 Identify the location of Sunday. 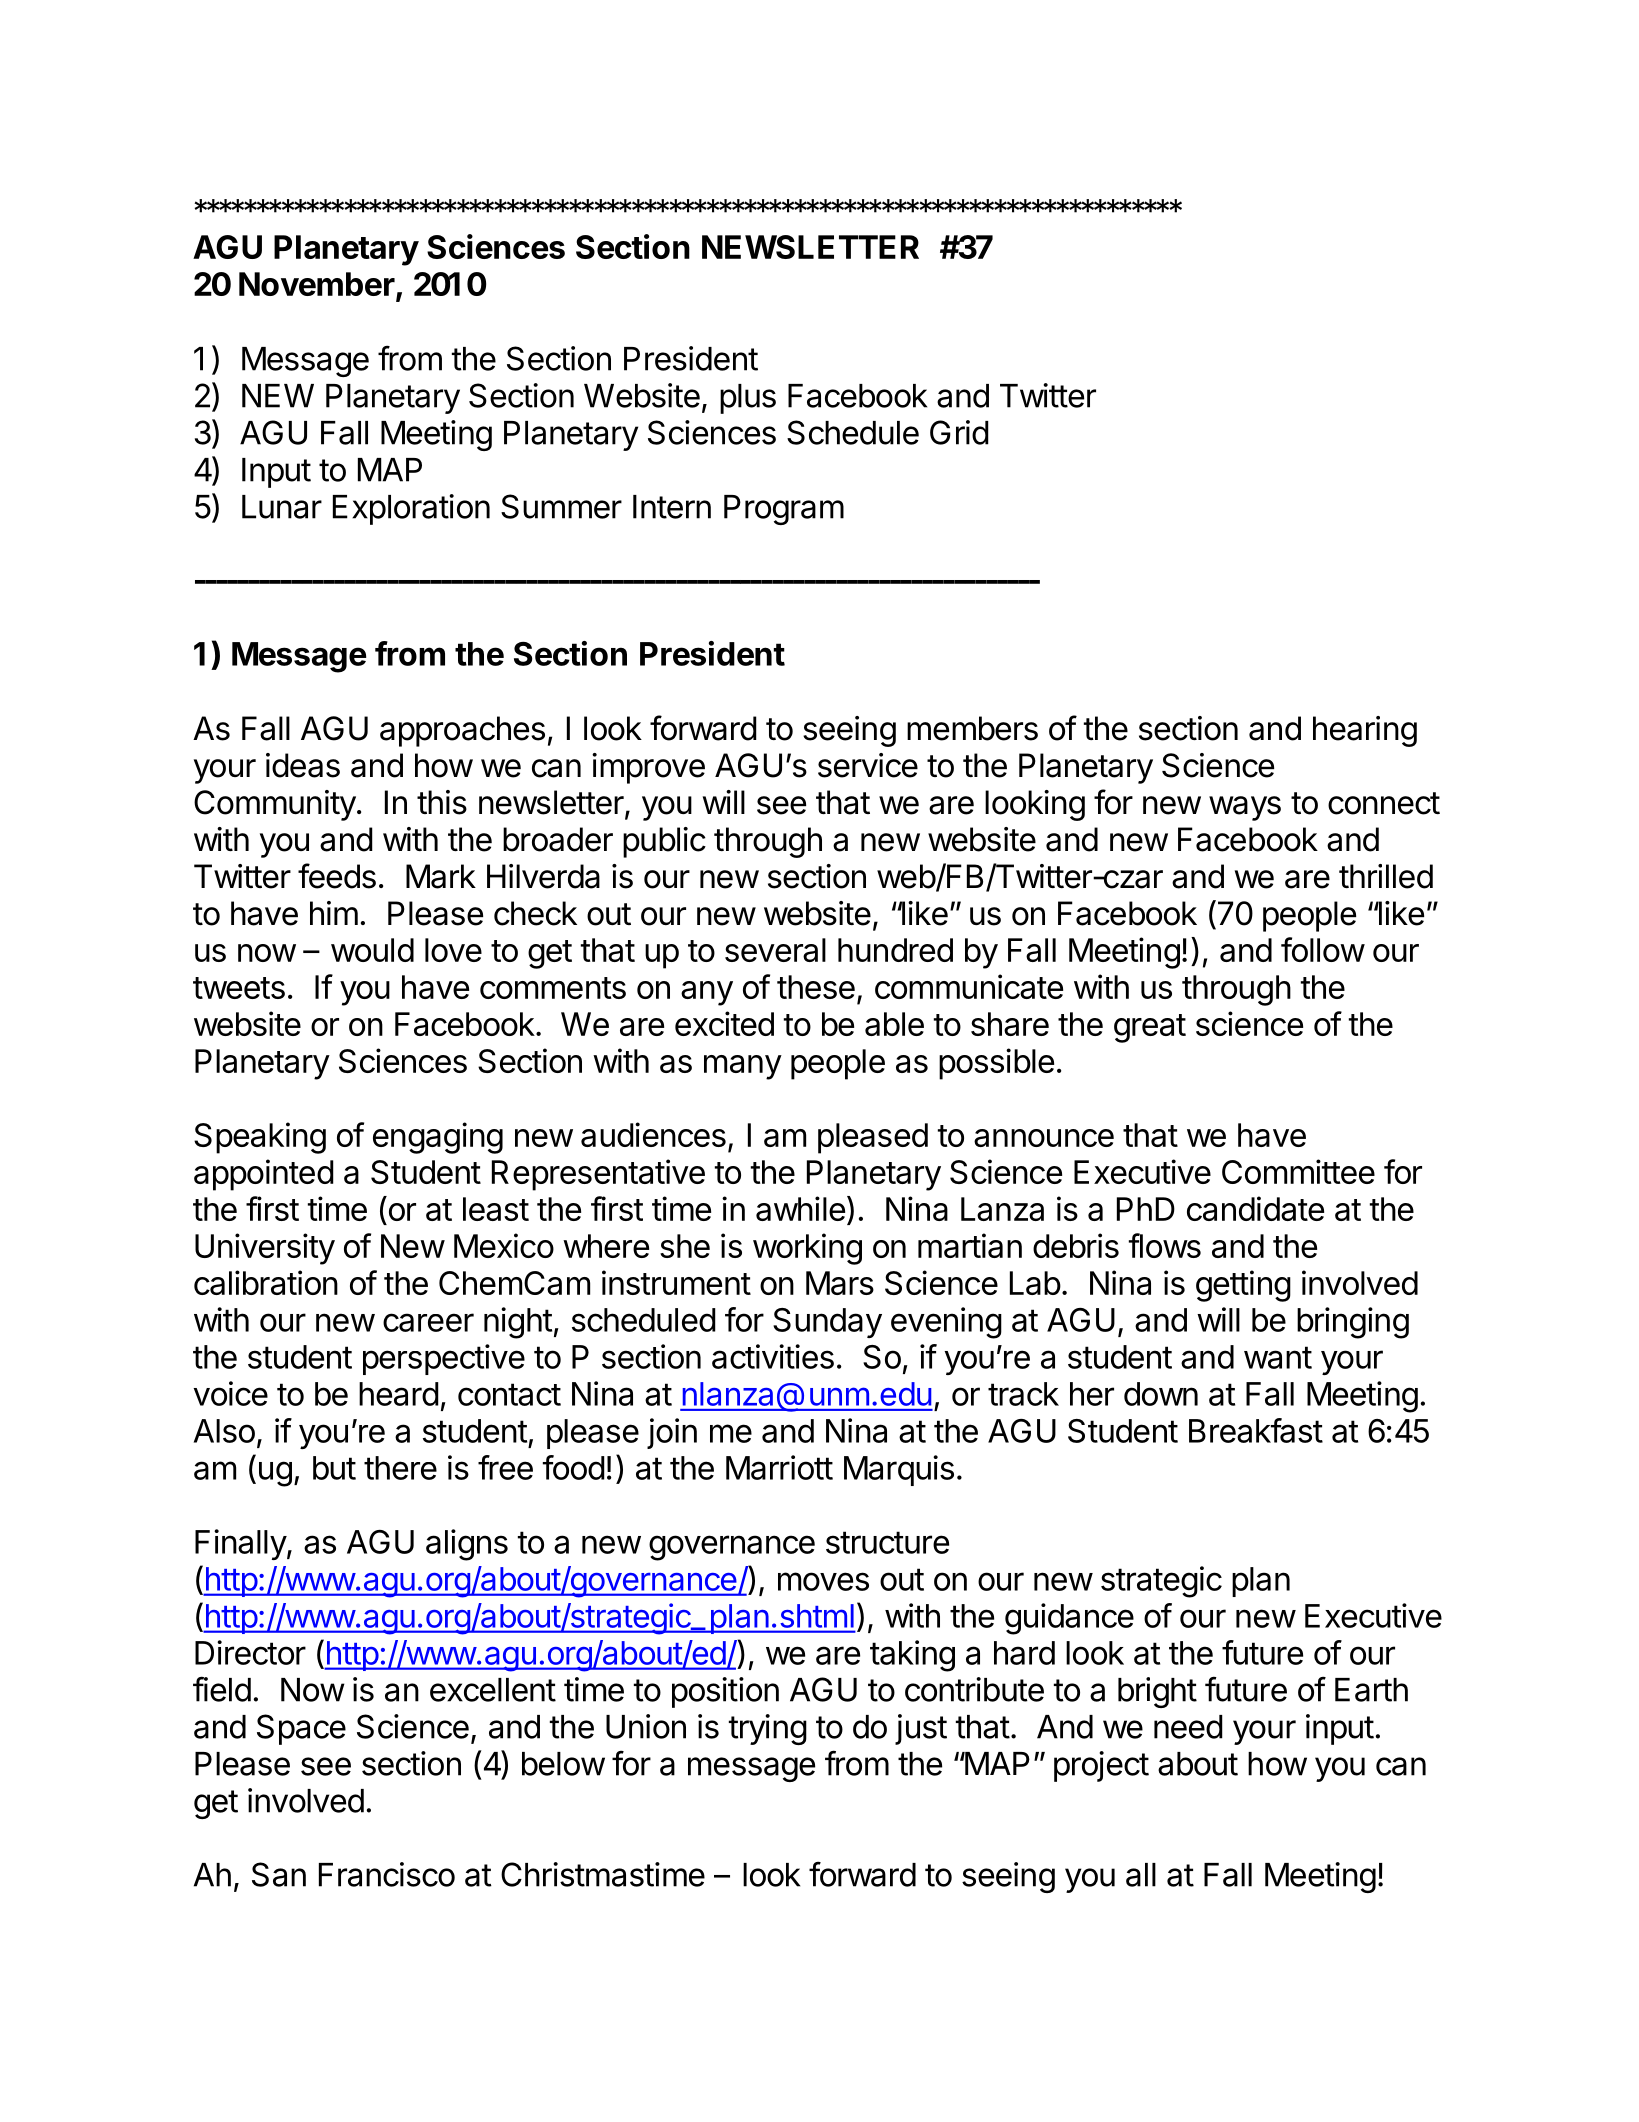
(827, 1323).
